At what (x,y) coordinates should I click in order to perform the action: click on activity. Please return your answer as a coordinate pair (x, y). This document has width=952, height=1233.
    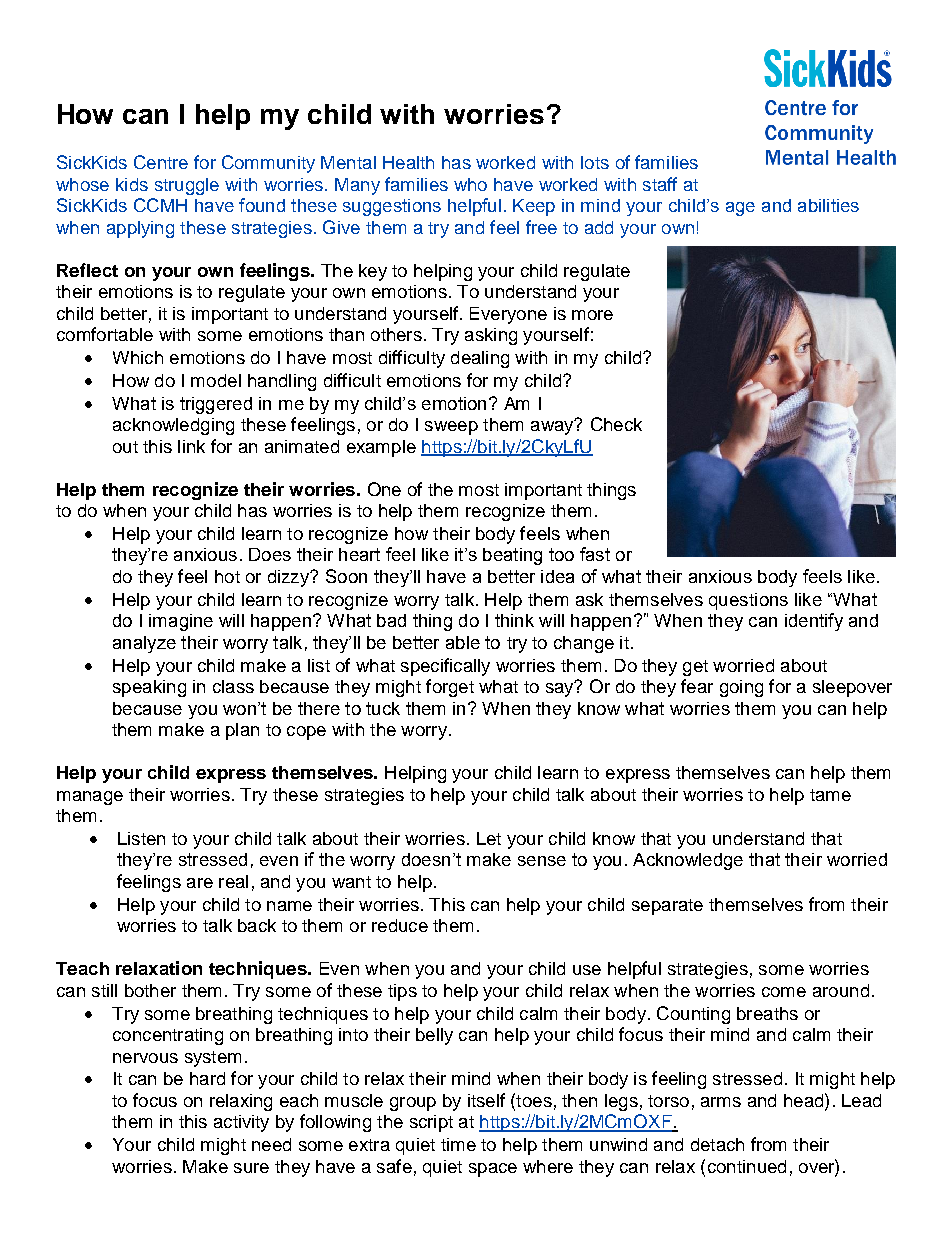
    Looking at the image, I should click on (241, 1123).
